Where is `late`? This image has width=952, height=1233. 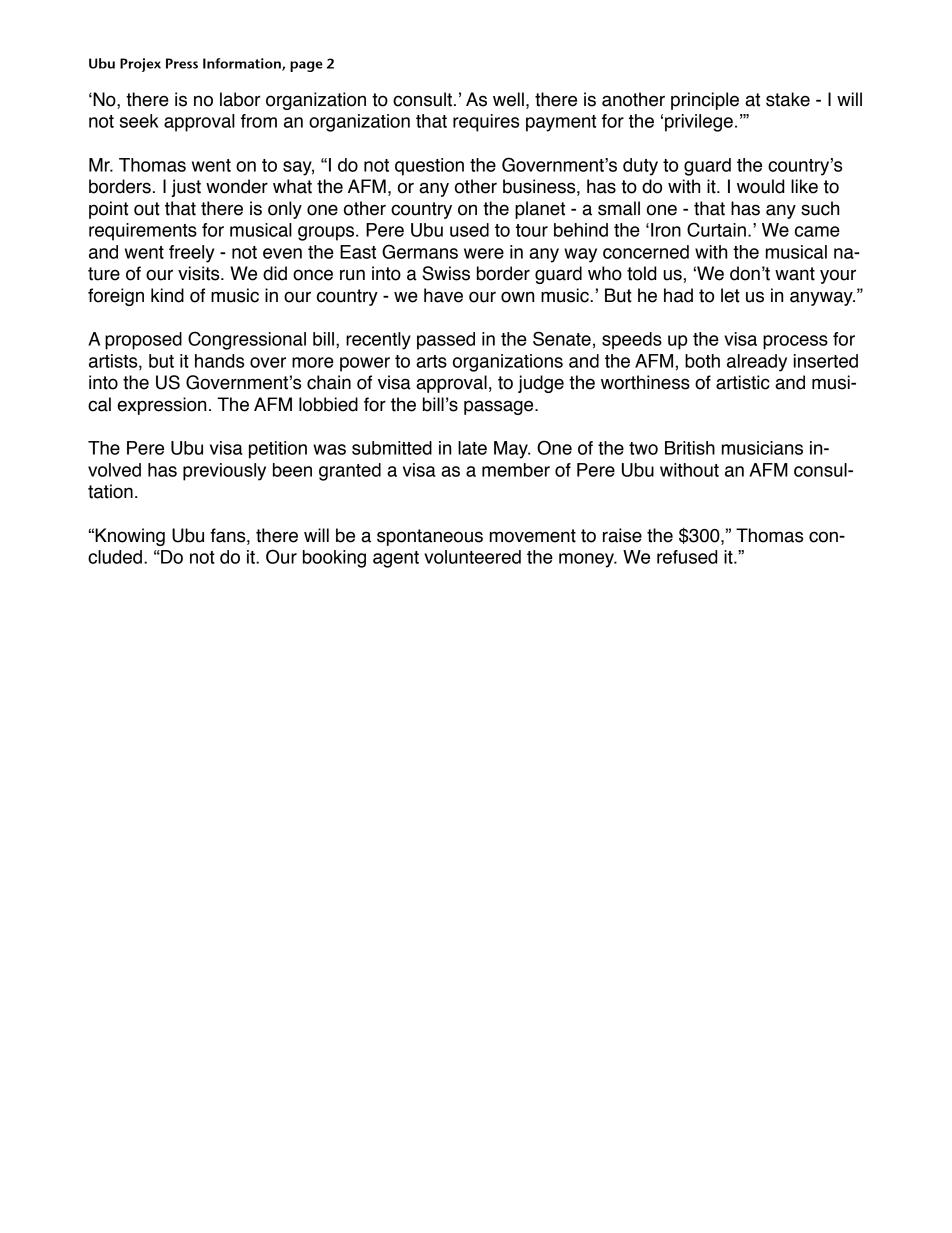
late is located at coordinates (472, 448).
